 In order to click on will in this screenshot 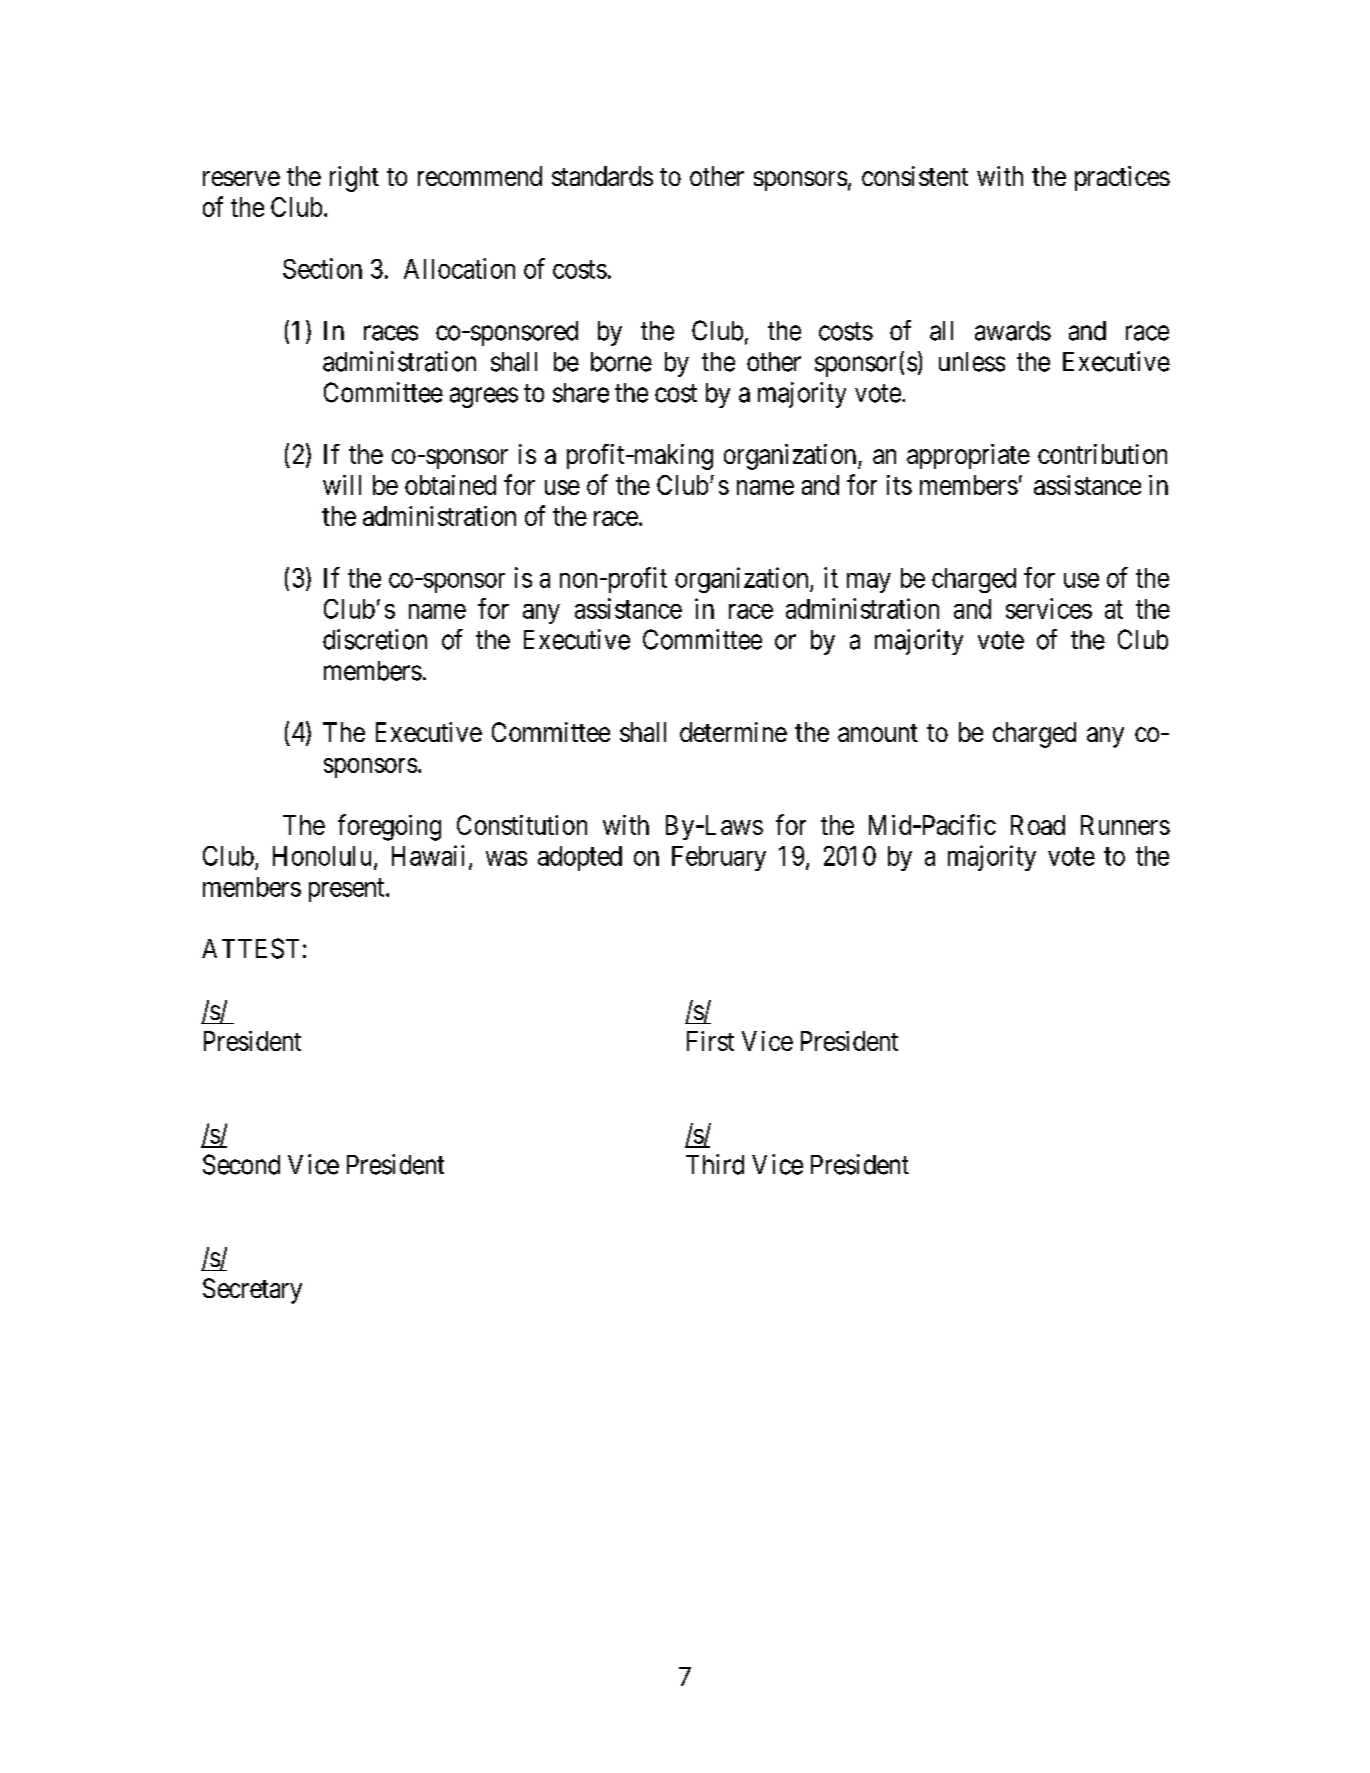, I will do `click(342, 485)`.
